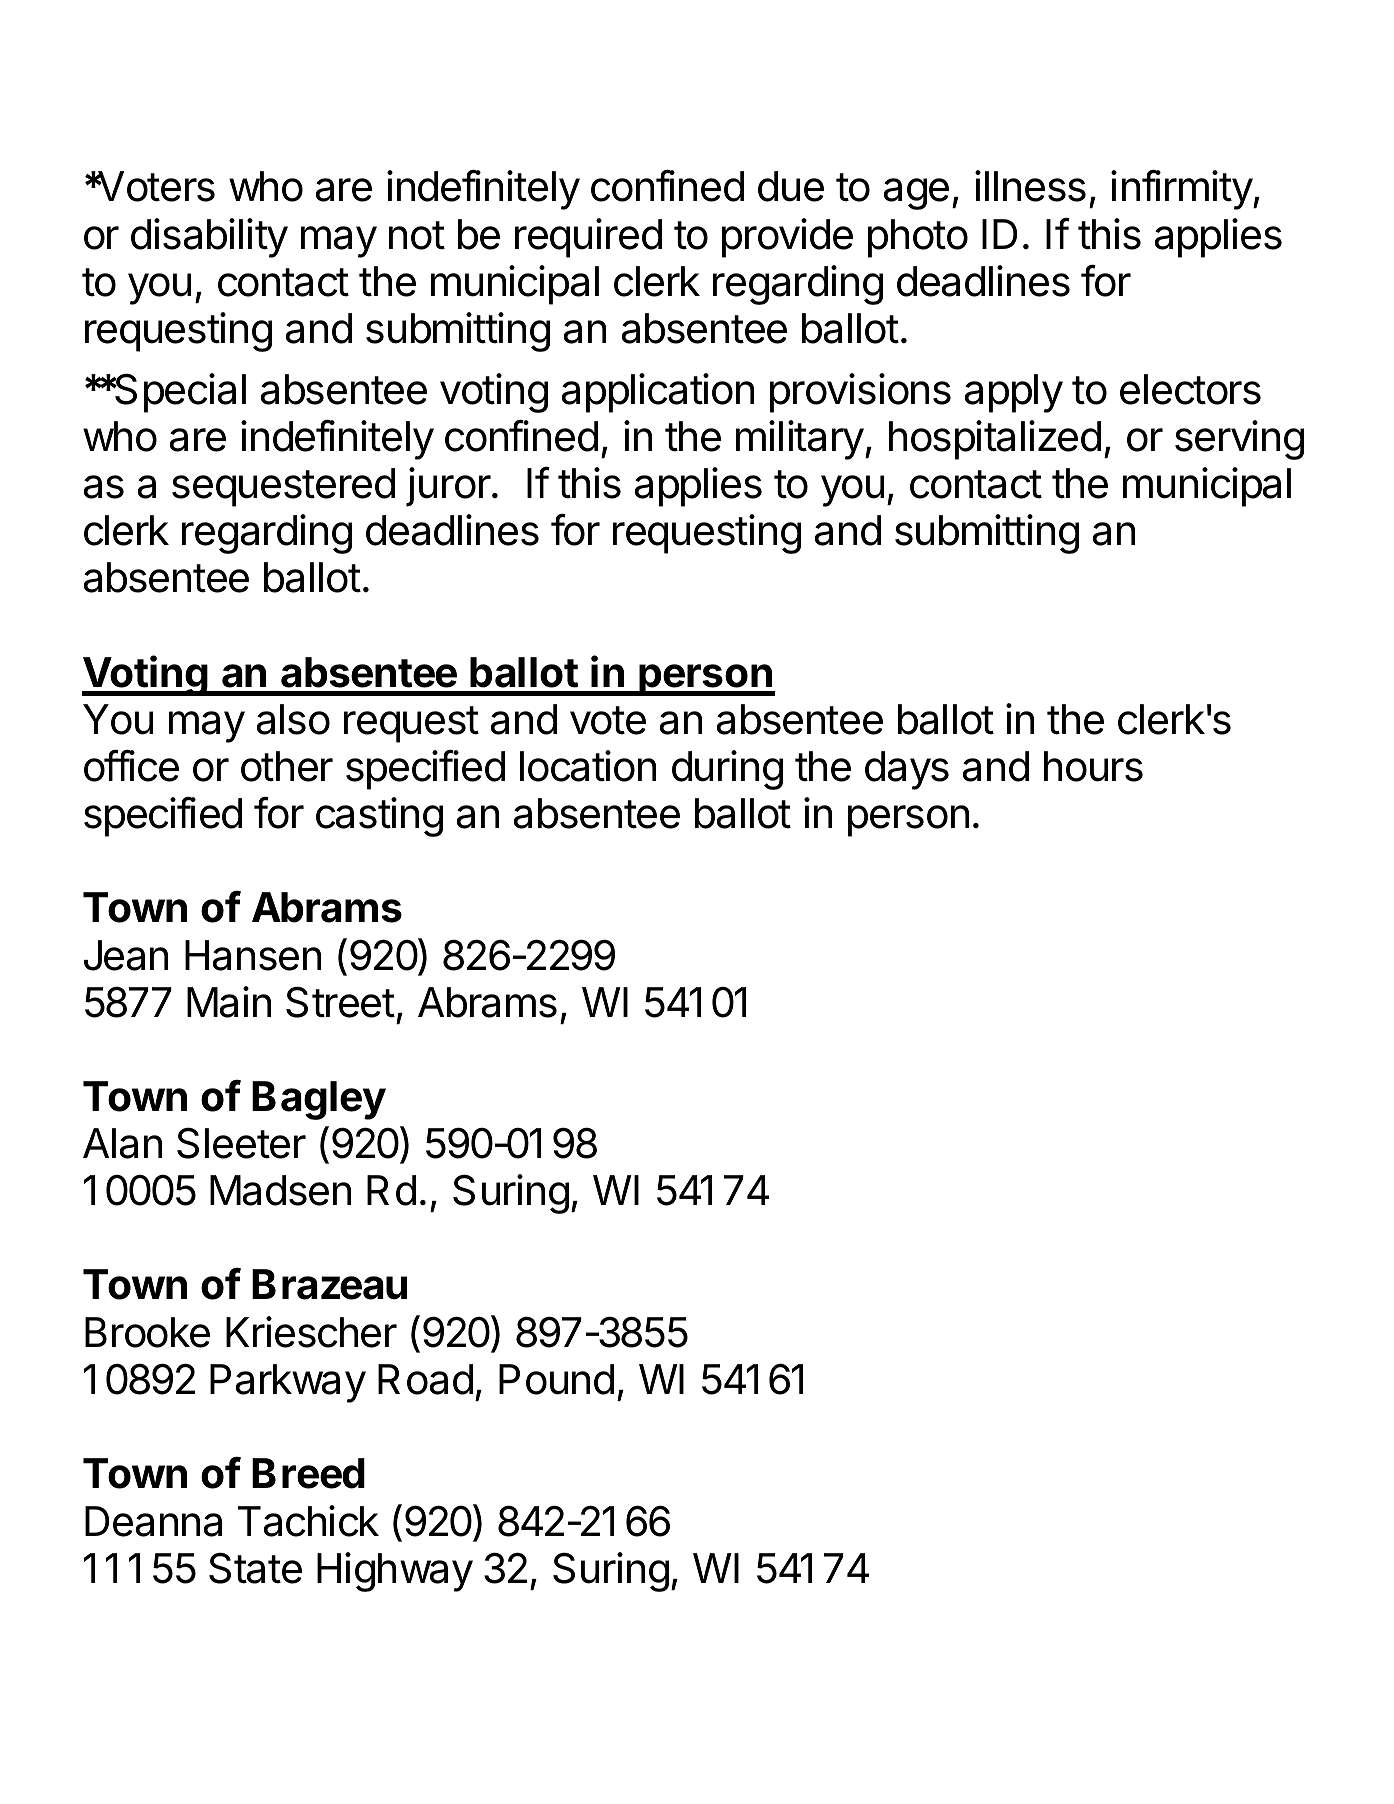 This document has height=1804, width=1394. I want to click on State, so click(255, 1568).
